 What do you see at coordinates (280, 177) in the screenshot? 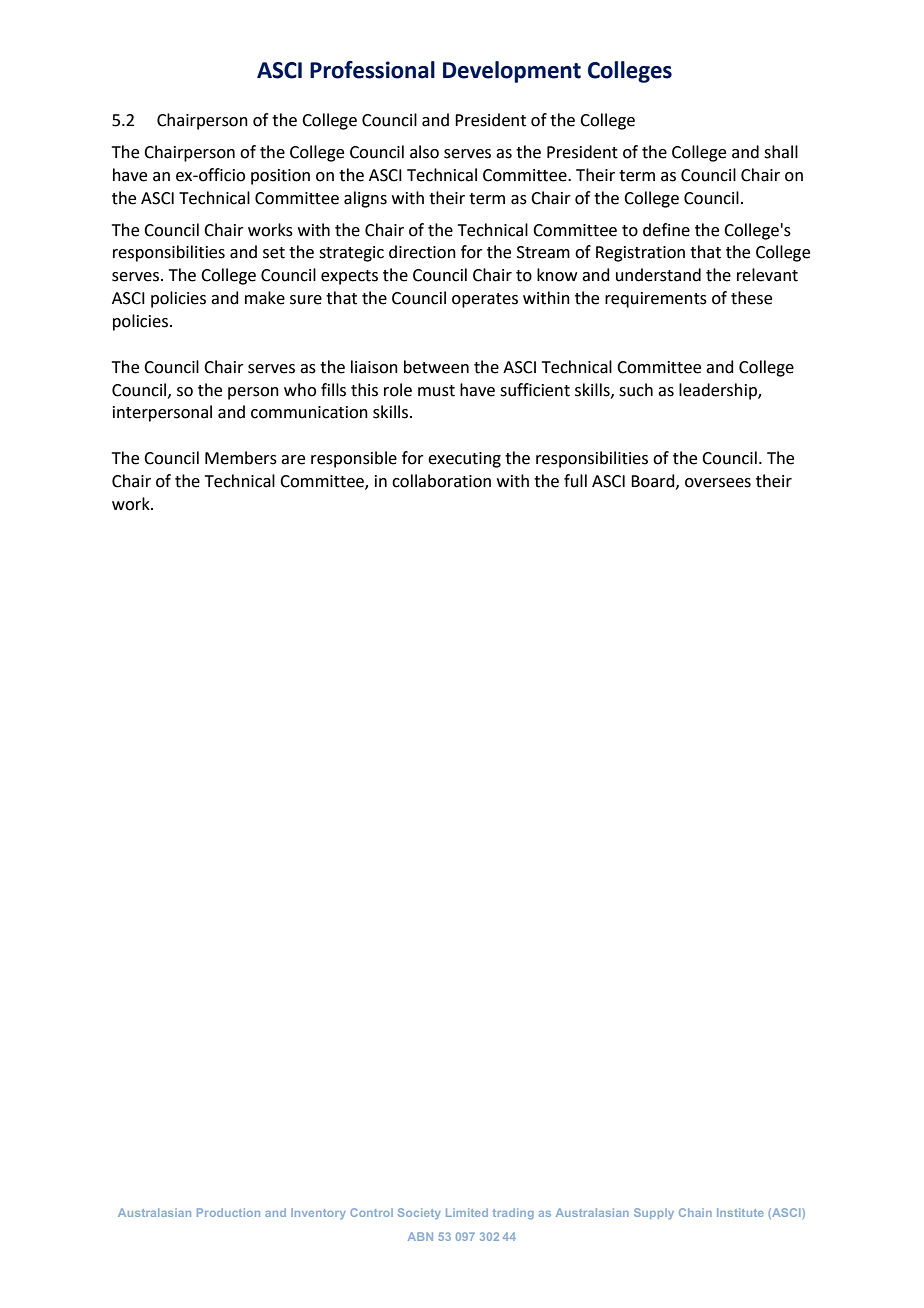
I see `position` at bounding box center [280, 177].
